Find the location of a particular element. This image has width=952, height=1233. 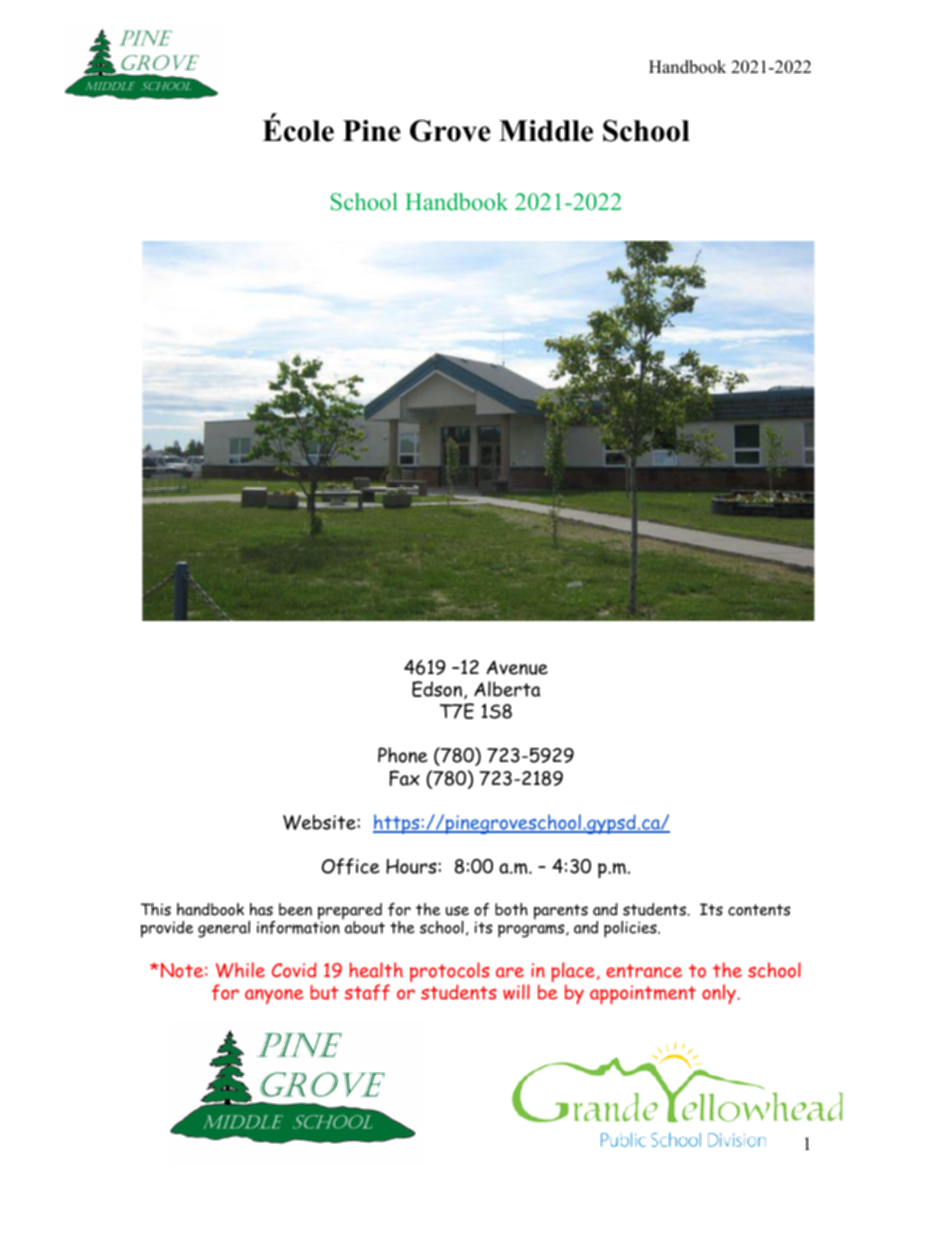

Alberta is located at coordinates (507, 689).
